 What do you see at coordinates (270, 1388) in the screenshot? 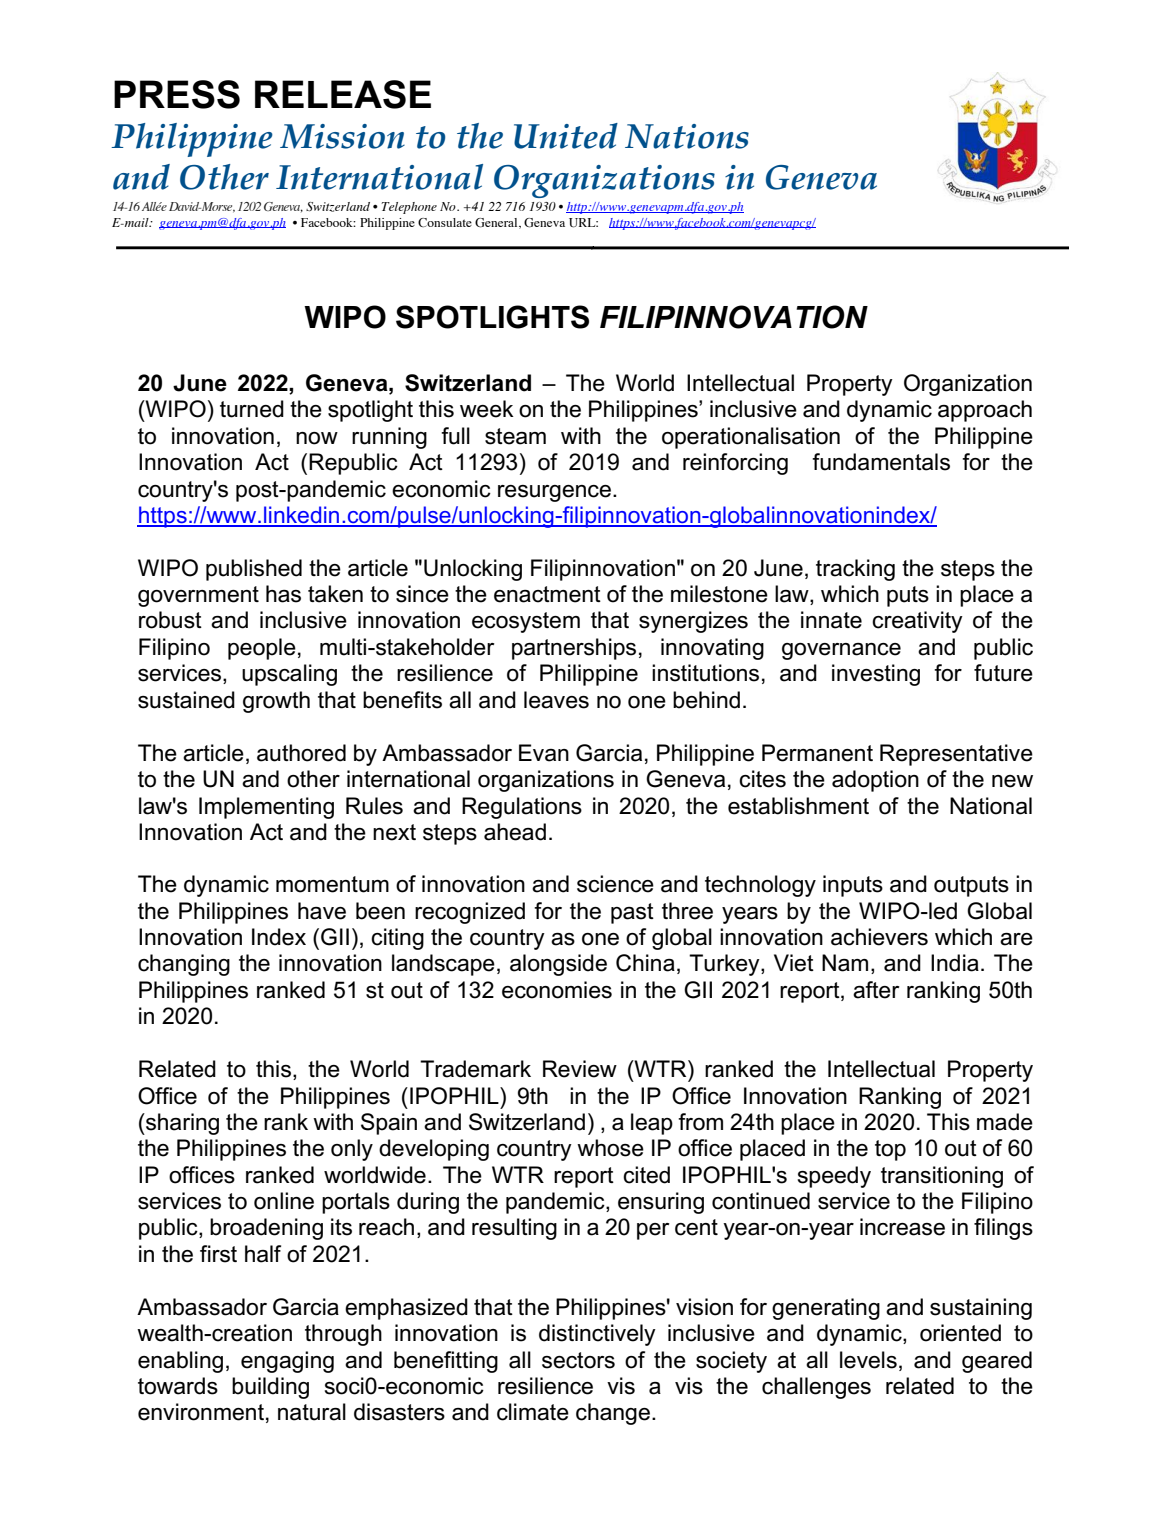
I see `building` at bounding box center [270, 1388].
